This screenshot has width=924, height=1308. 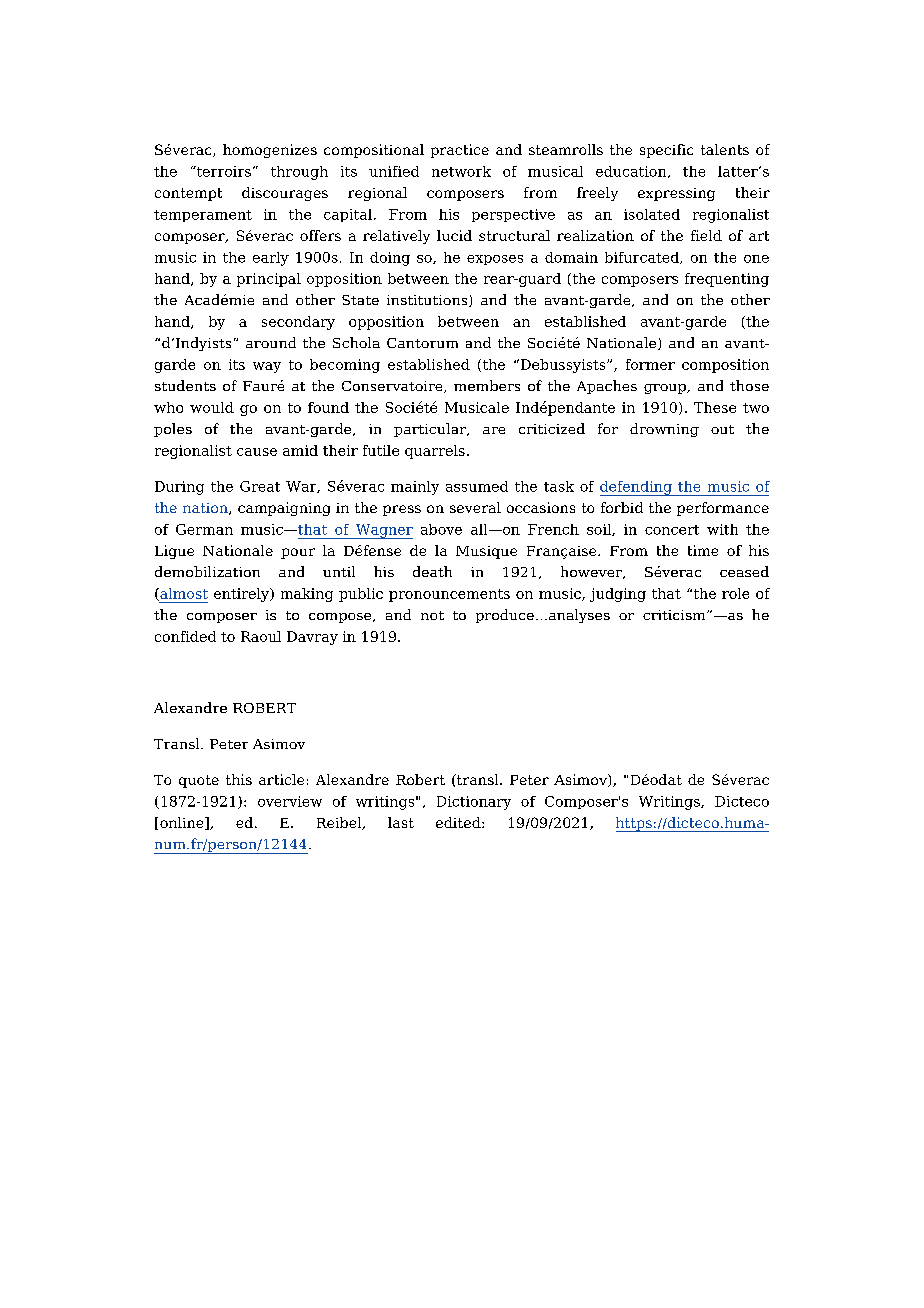 What do you see at coordinates (270, 151) in the screenshot?
I see `homogenizes` at bounding box center [270, 151].
